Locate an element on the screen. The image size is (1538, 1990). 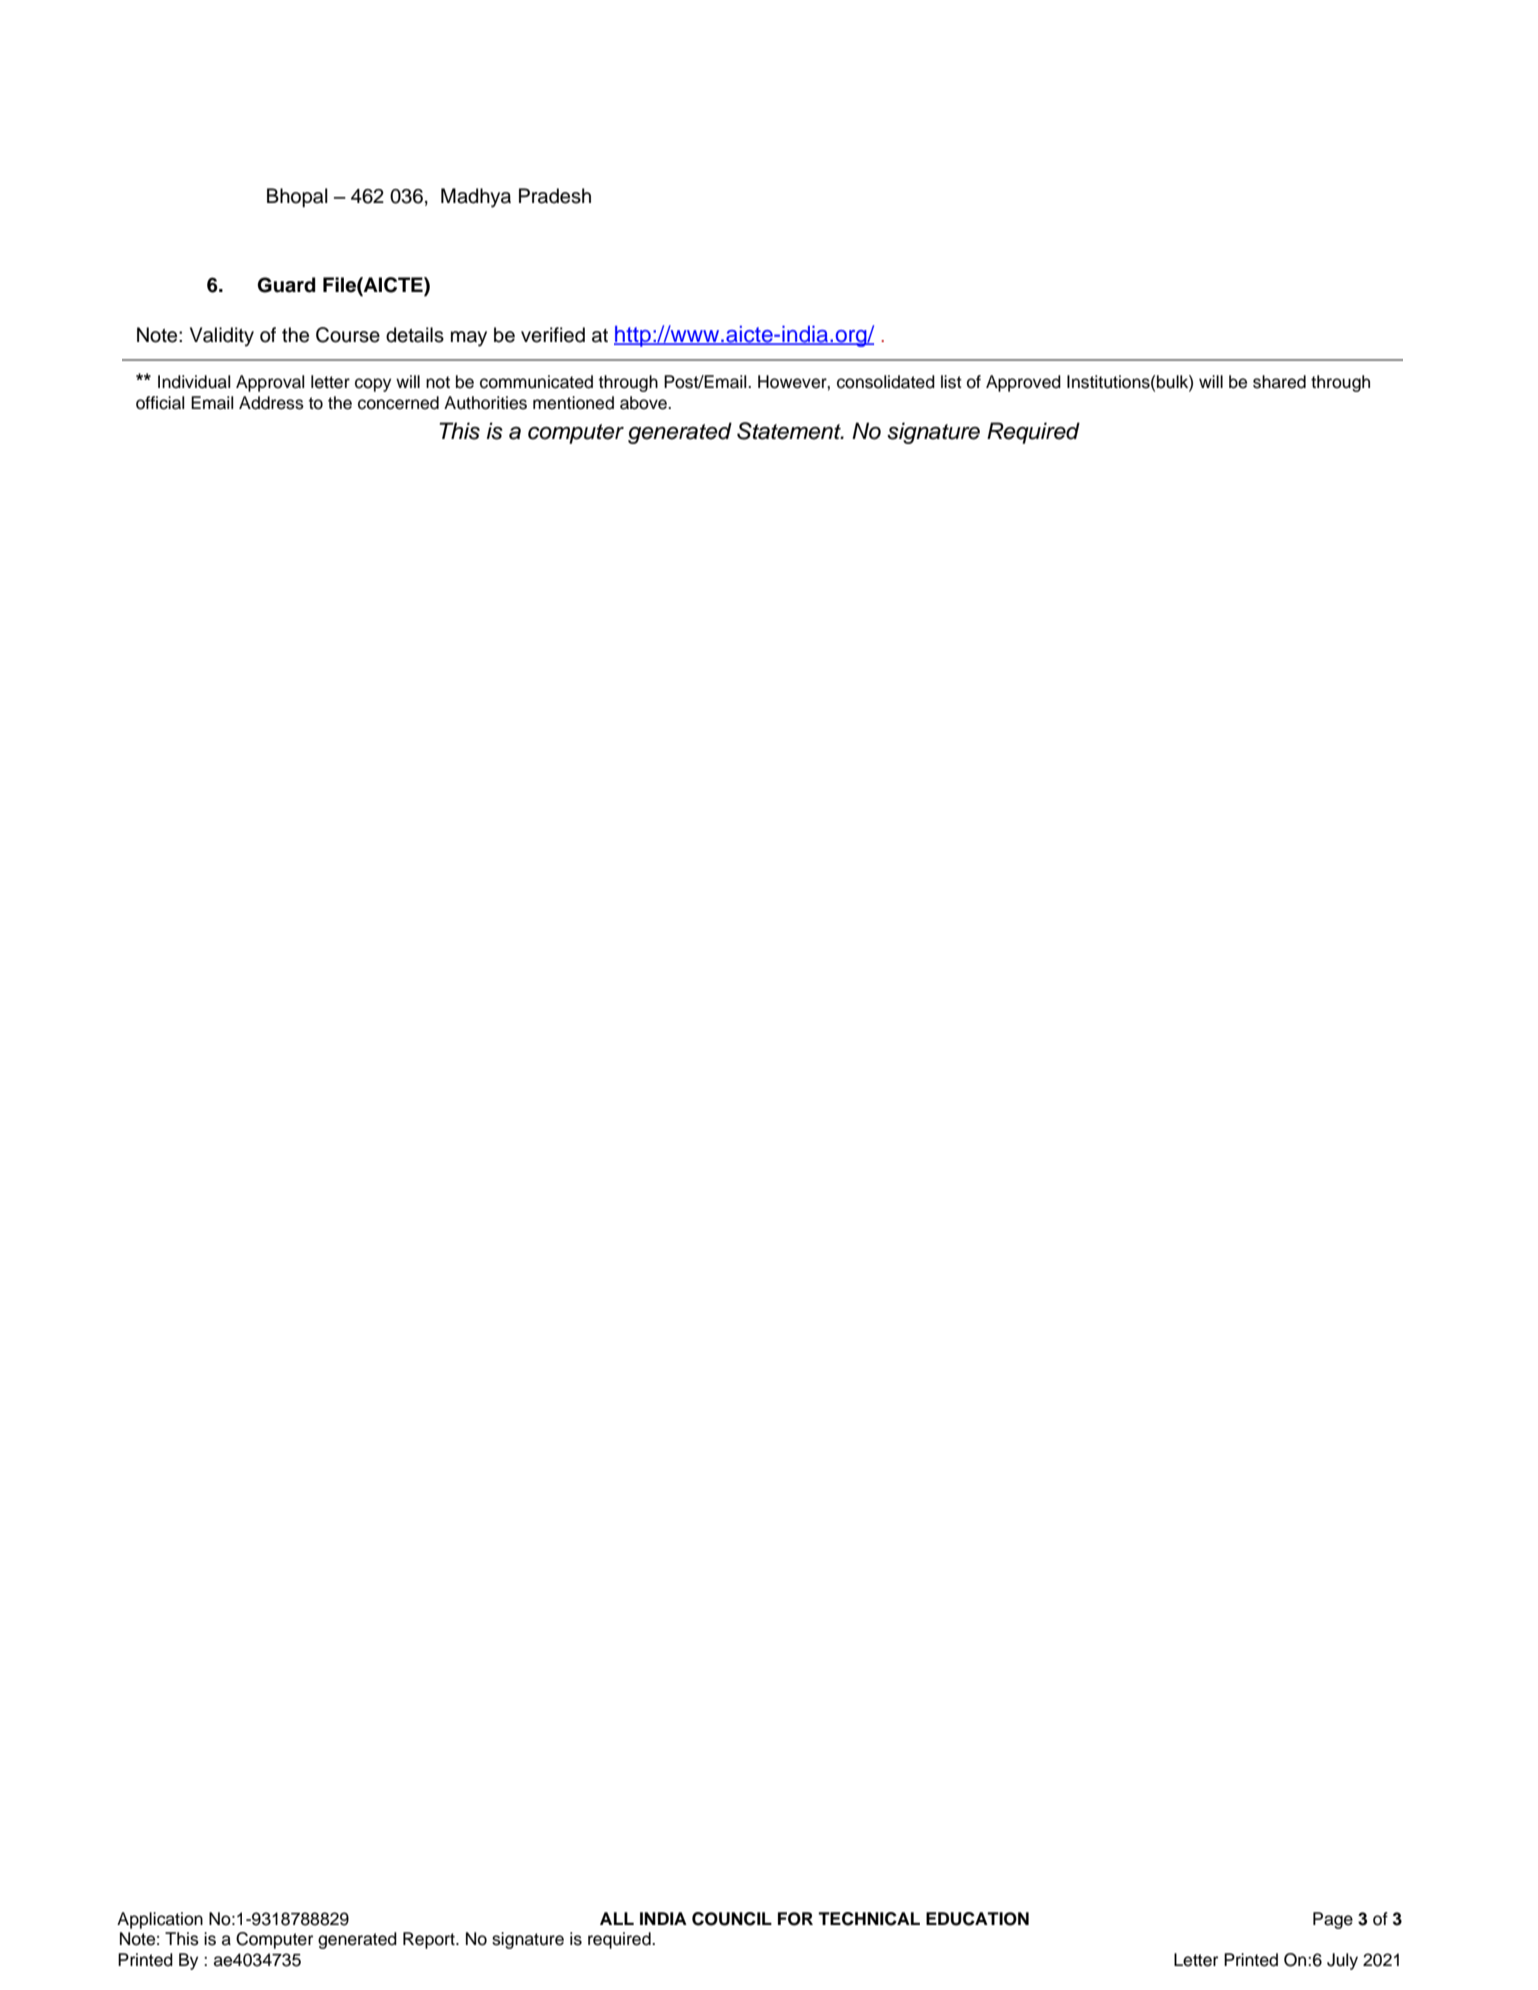
FOR is located at coordinates (795, 1919).
